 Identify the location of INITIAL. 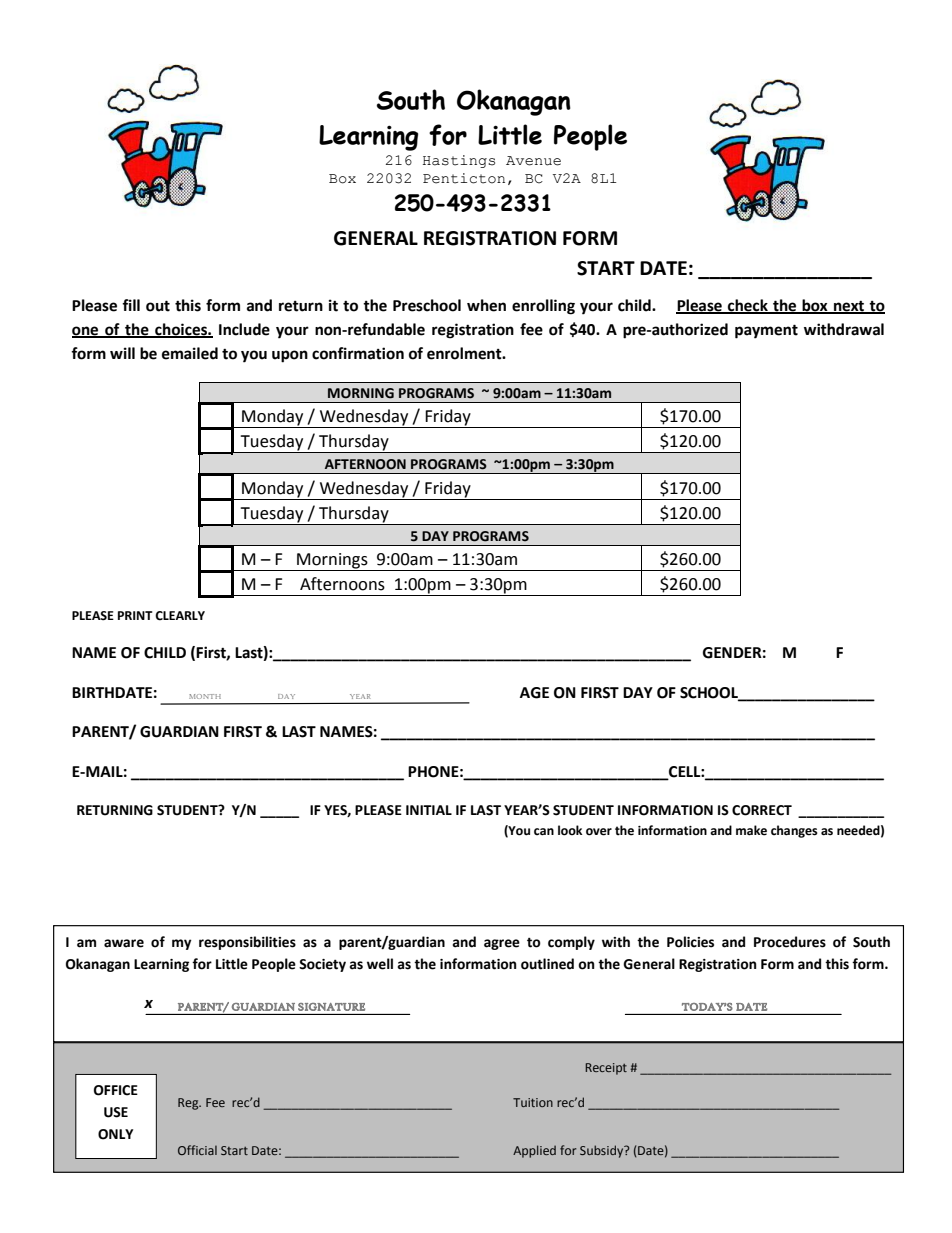
(429, 810).
